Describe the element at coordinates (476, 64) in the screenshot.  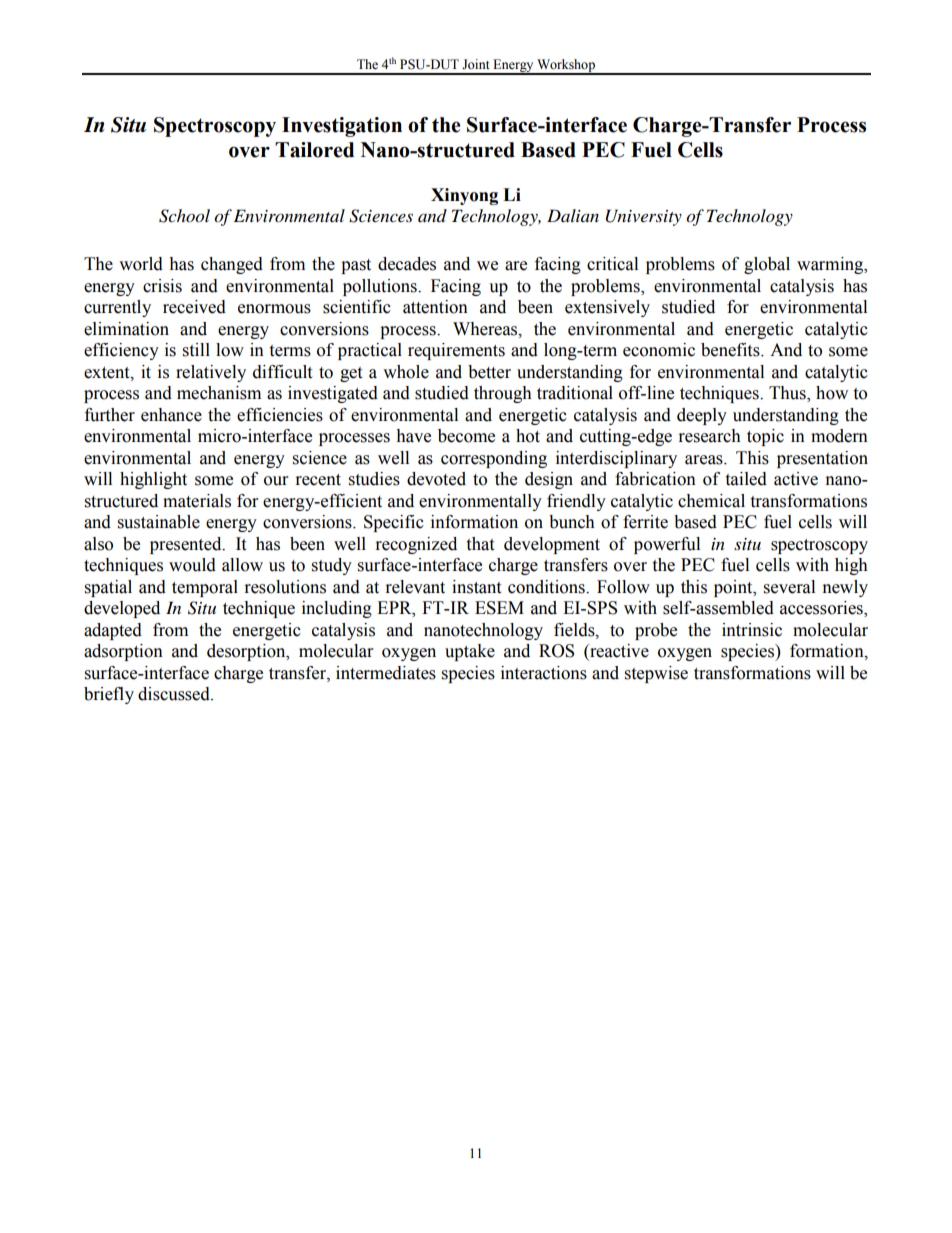
I see `Joint` at that location.
